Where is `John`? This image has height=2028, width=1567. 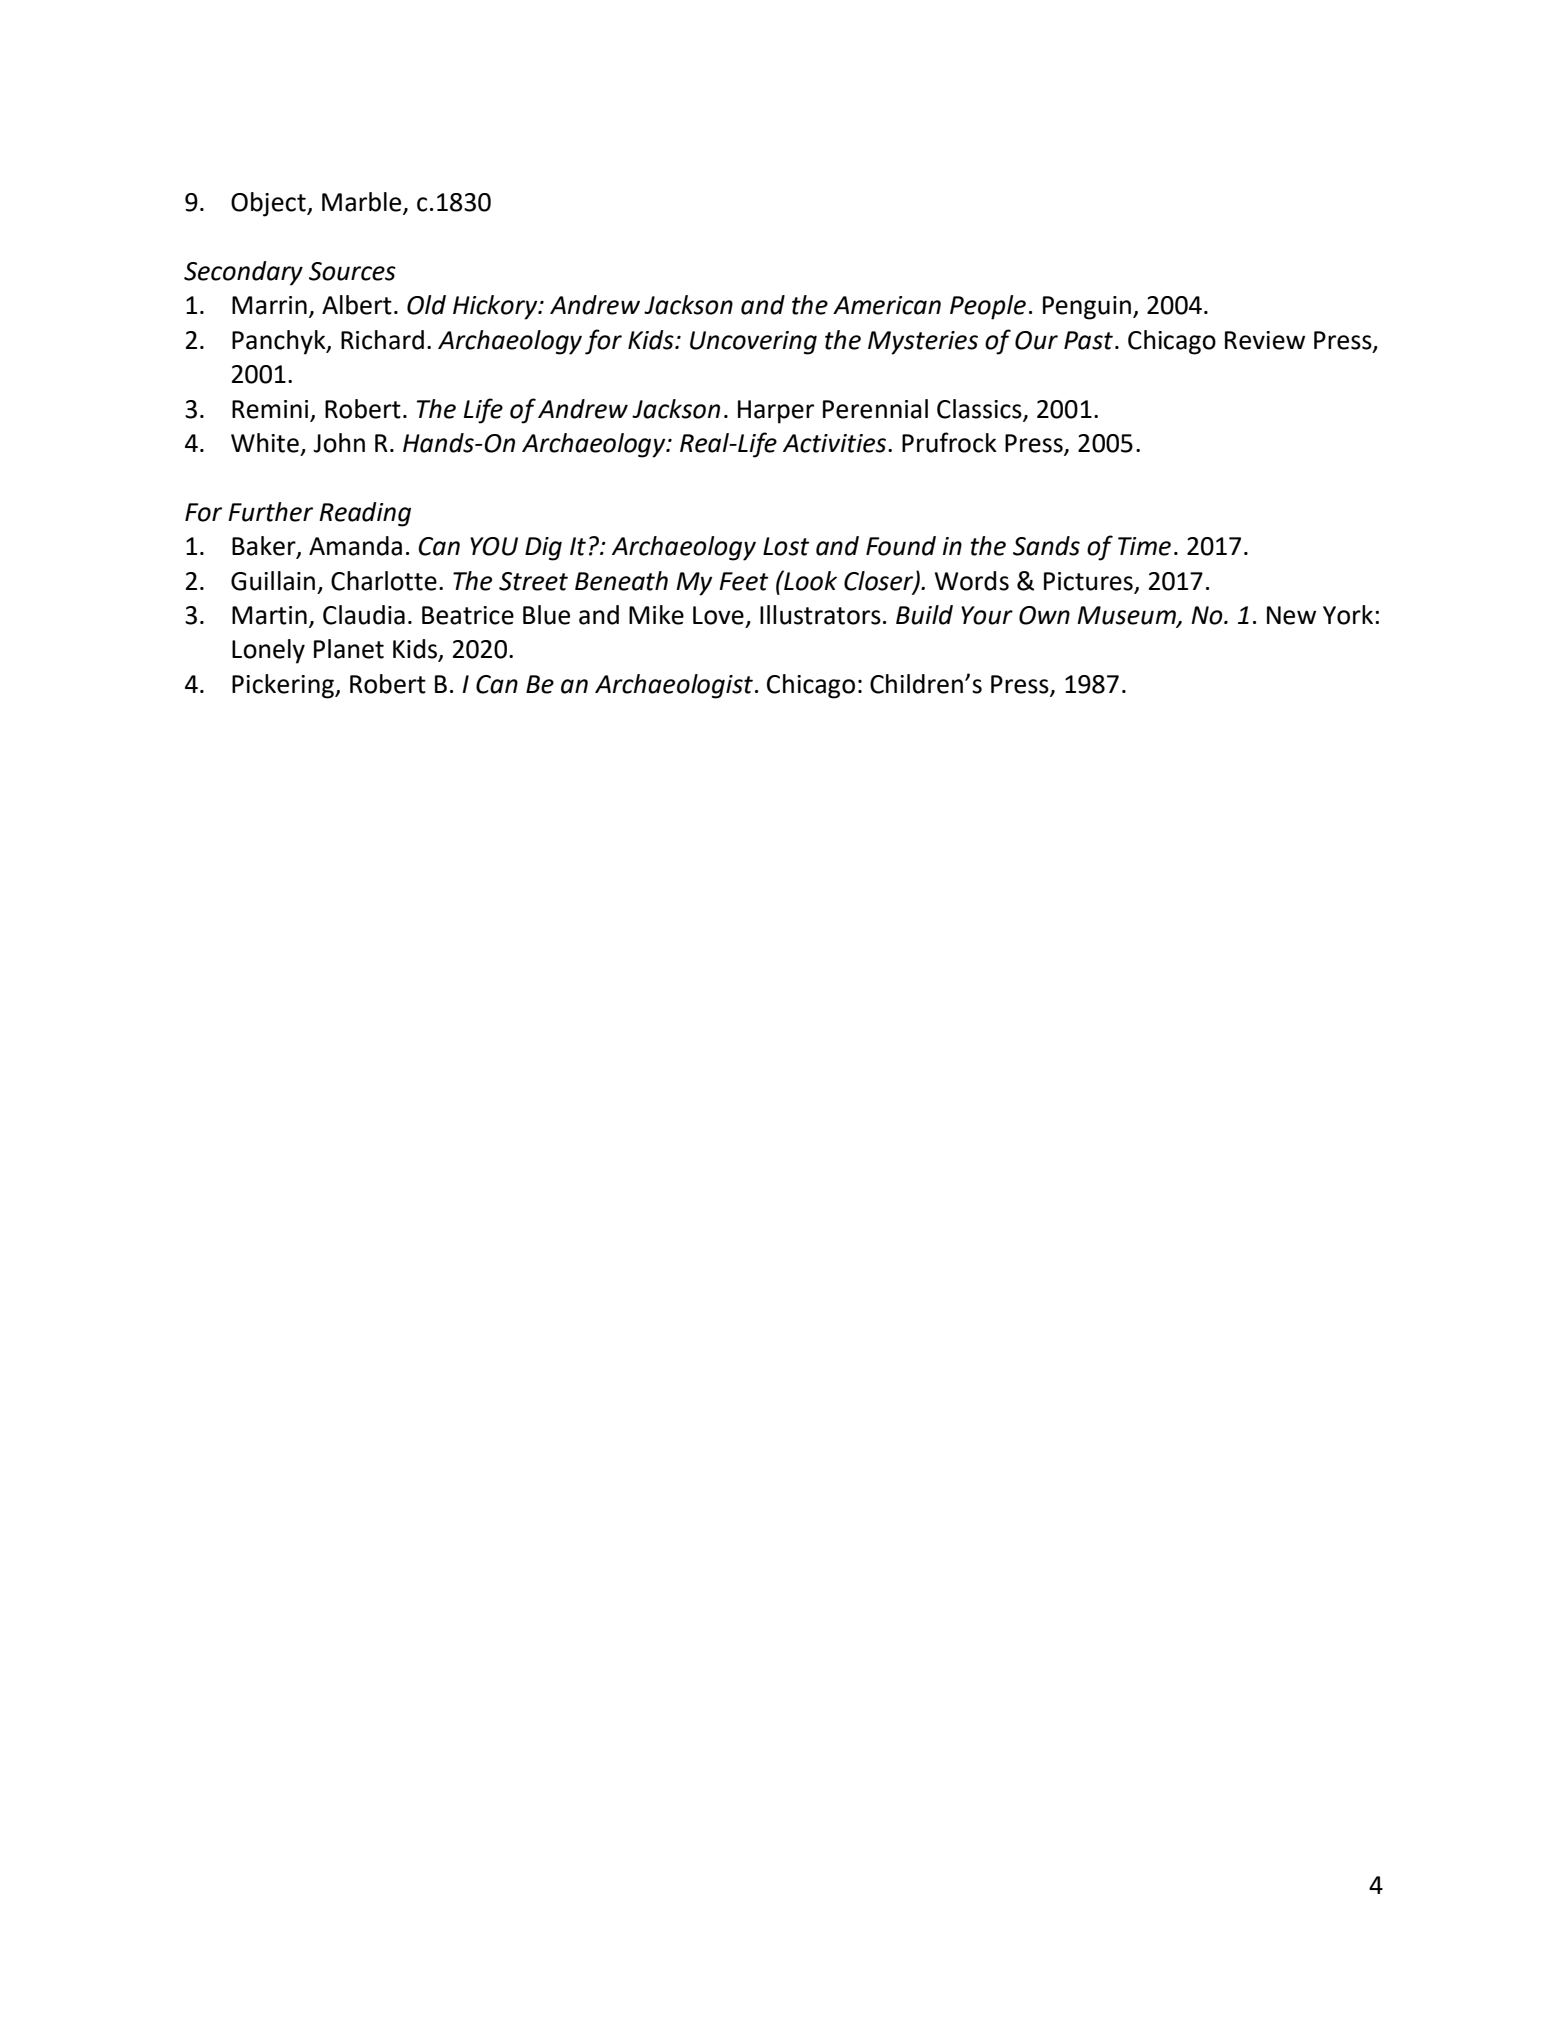 John is located at coordinates (339, 443).
